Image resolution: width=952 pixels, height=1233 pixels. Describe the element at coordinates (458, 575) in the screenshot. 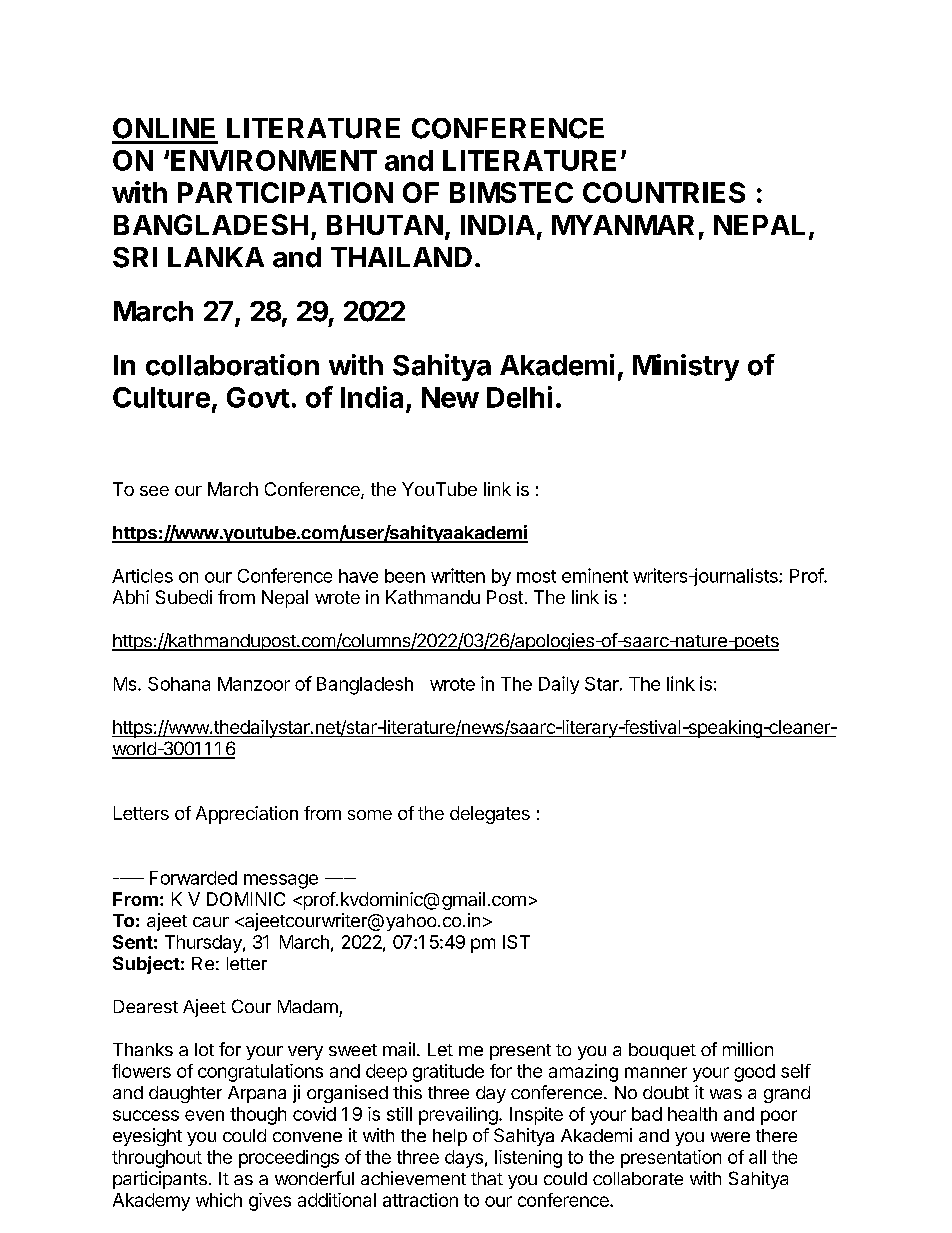

I see `written` at that location.
